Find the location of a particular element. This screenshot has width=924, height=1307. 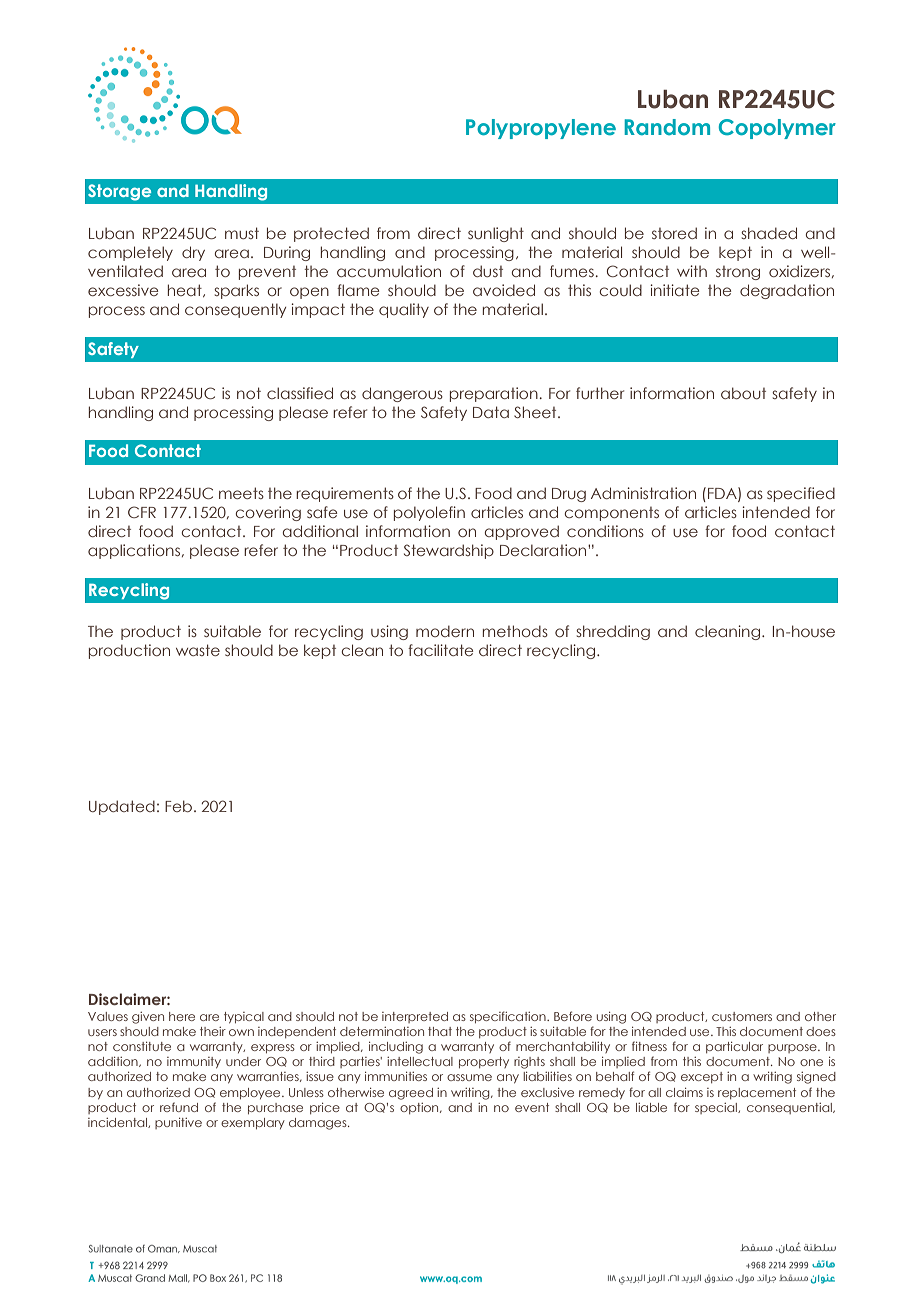

assume is located at coordinates (469, 1077).
